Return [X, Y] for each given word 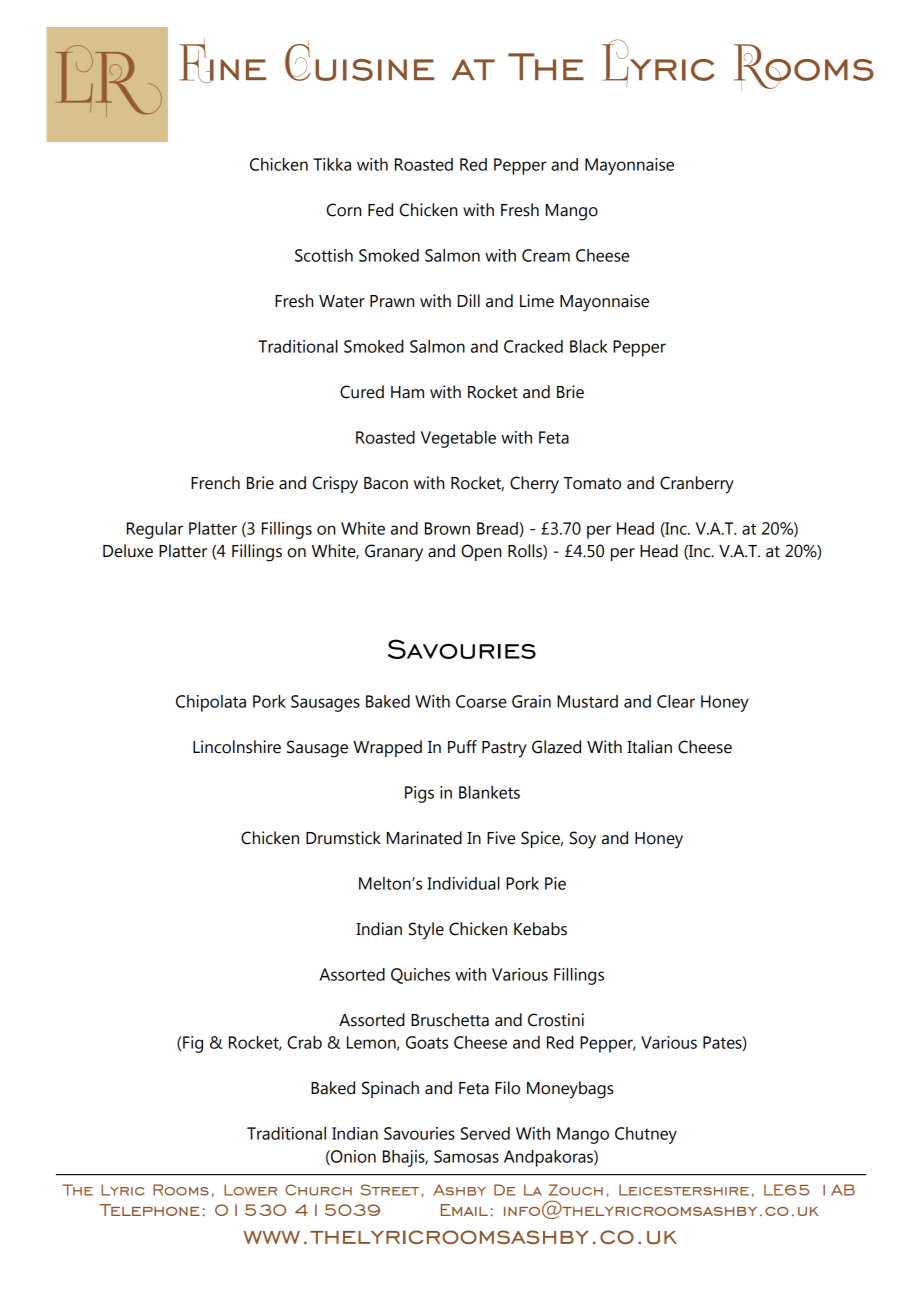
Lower [250, 1190]
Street [391, 1190]
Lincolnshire [237, 747]
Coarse [481, 701]
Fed [380, 210]
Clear [676, 701]
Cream [546, 255]
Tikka [332, 164]
